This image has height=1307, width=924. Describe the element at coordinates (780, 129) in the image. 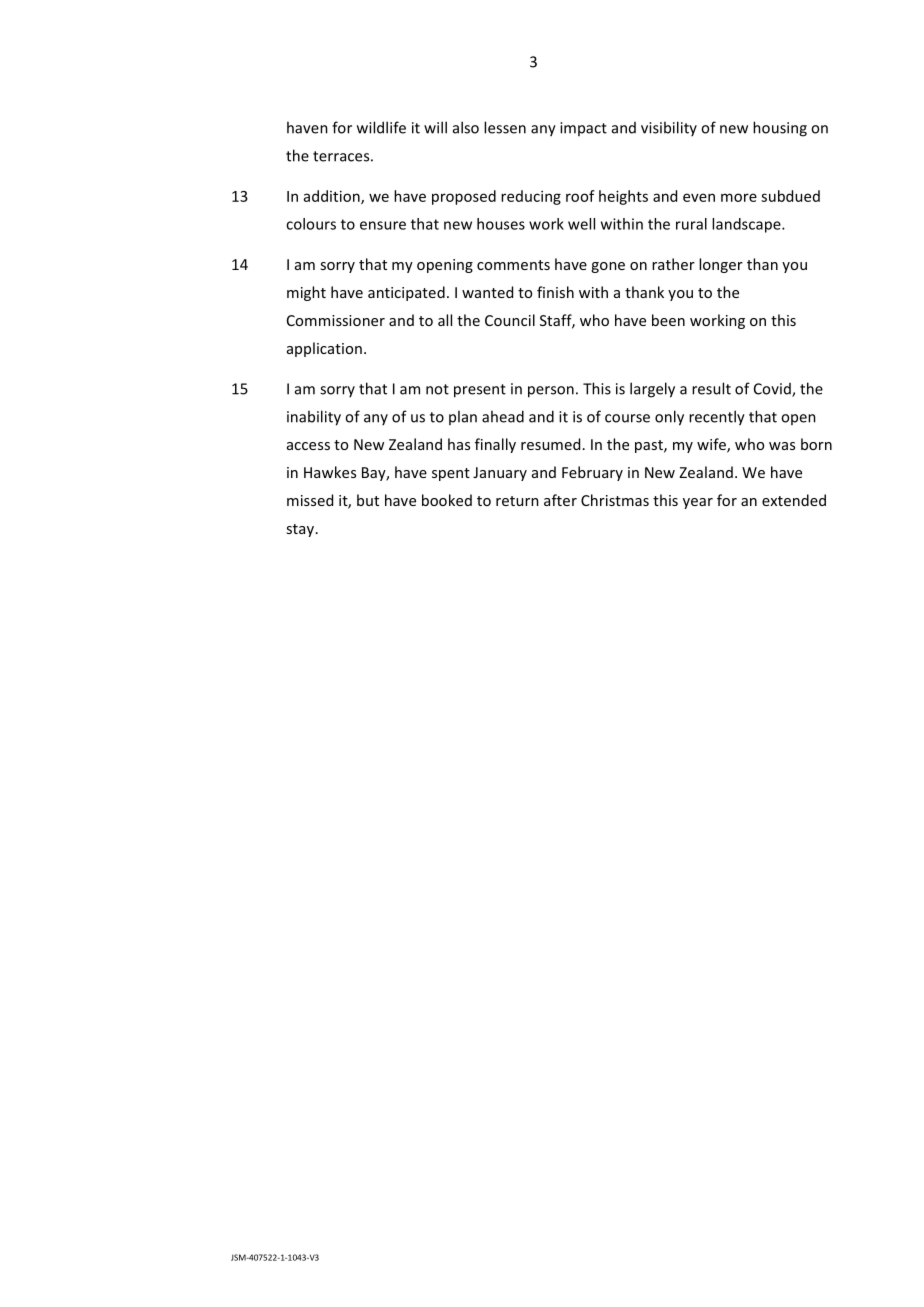

I see `housing` at that location.
